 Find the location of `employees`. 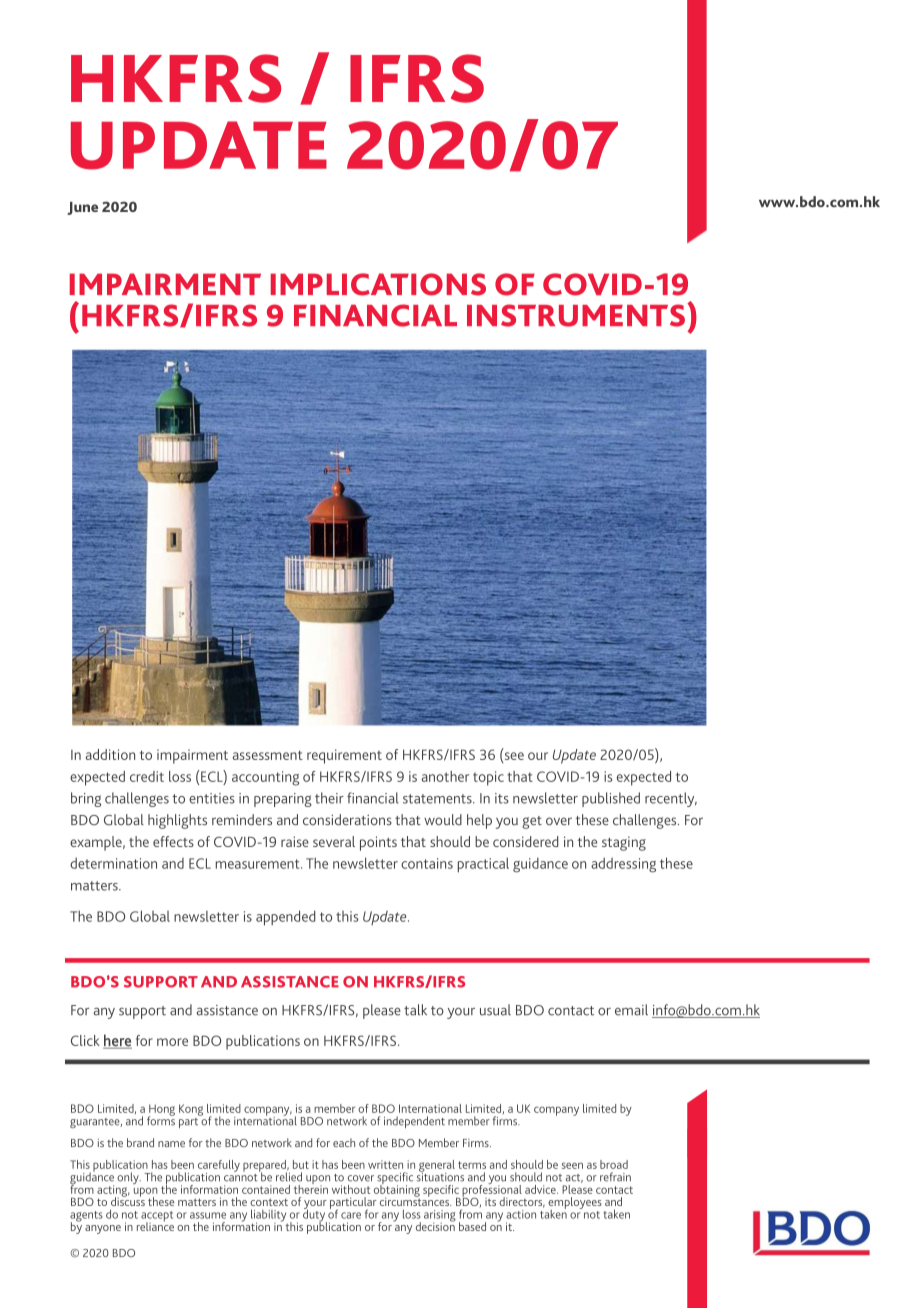

employees is located at coordinates (575, 1204).
